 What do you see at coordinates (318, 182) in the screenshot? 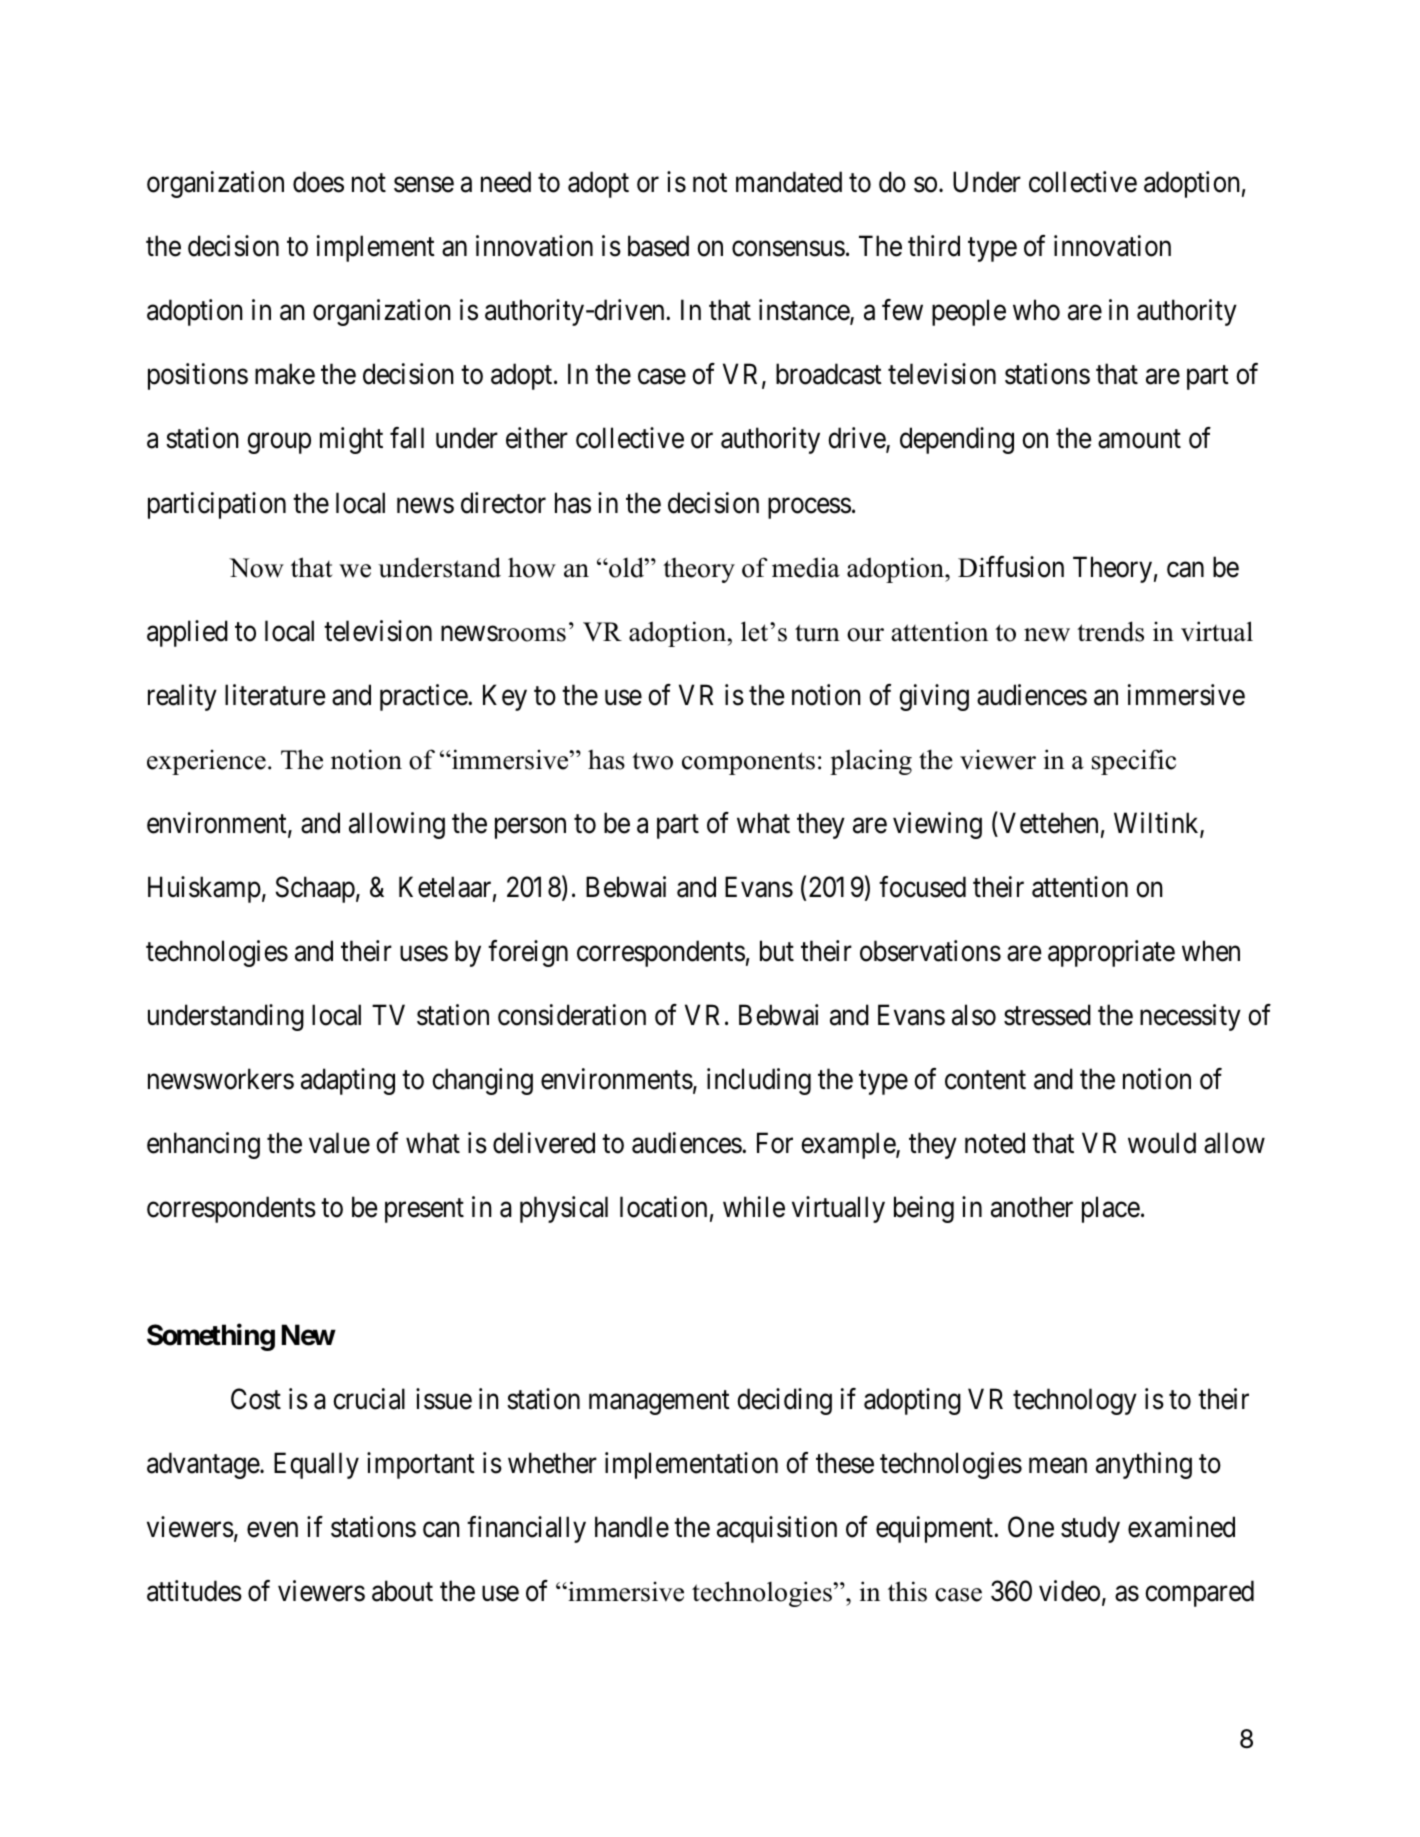
I see `does` at bounding box center [318, 182].
